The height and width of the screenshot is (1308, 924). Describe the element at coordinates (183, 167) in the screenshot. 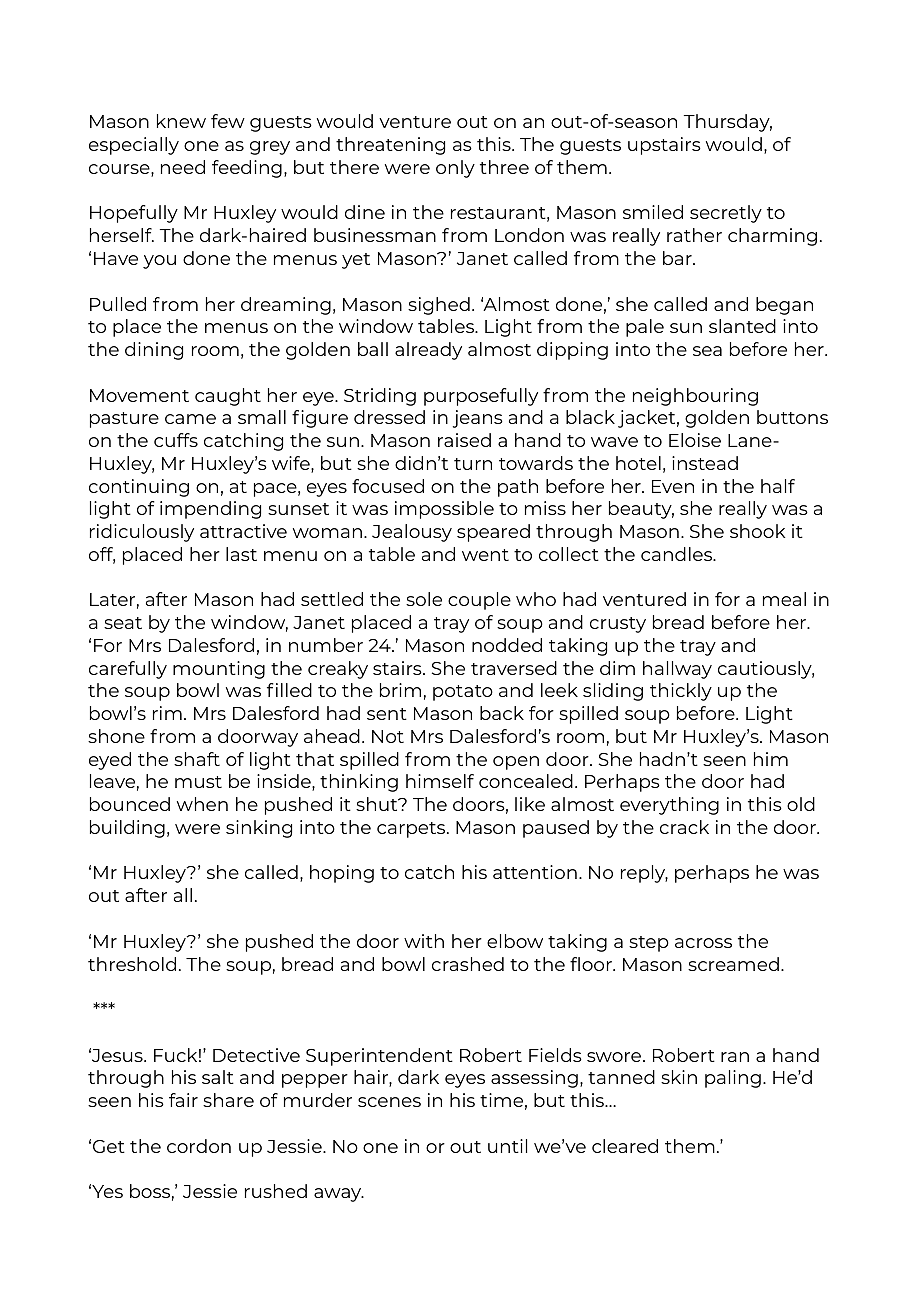

I see `need` at that location.
